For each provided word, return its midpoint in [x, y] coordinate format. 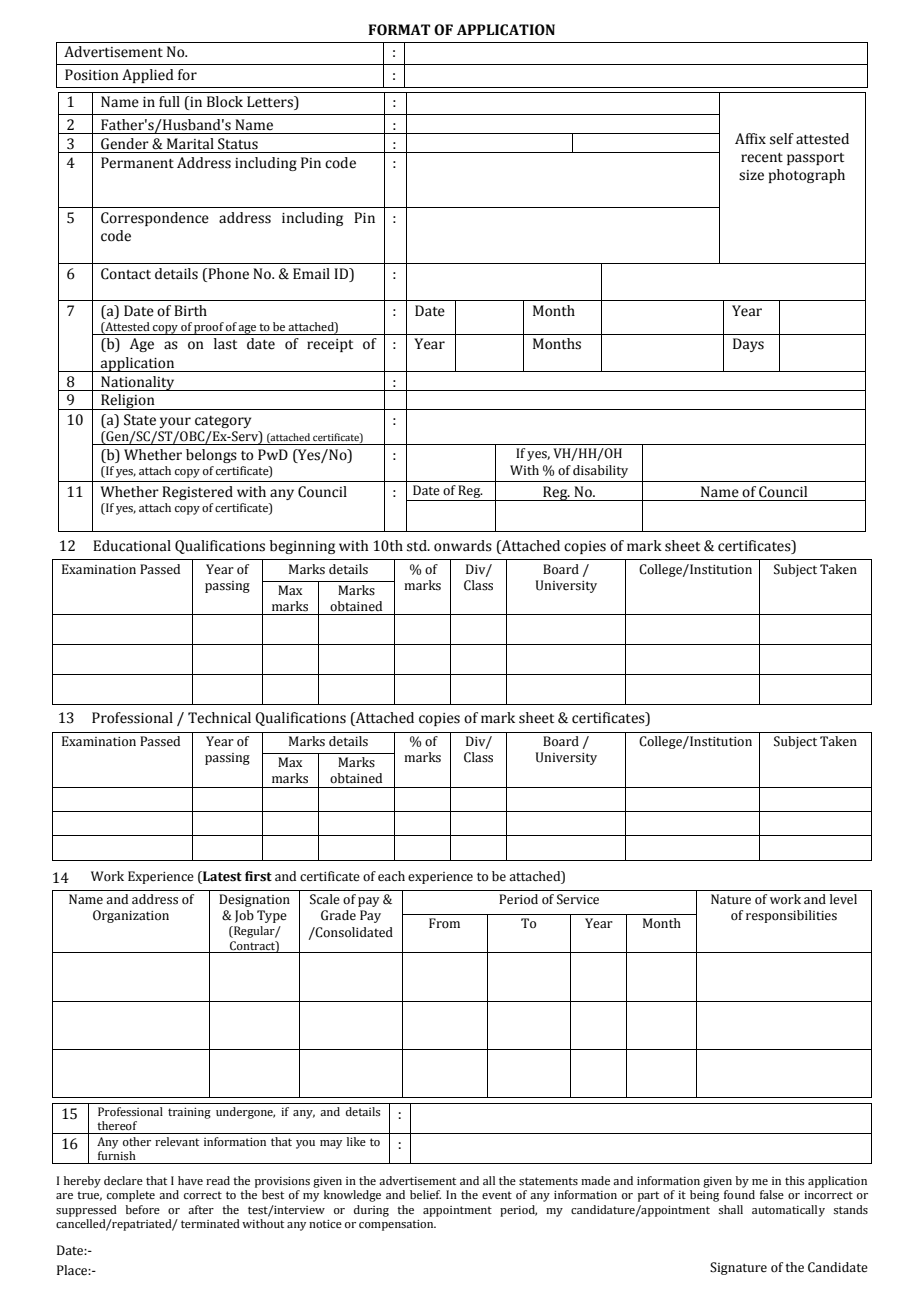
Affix [750, 138]
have [190, 1180]
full [169, 102]
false [772, 1194]
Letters [271, 103]
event [497, 1195]
